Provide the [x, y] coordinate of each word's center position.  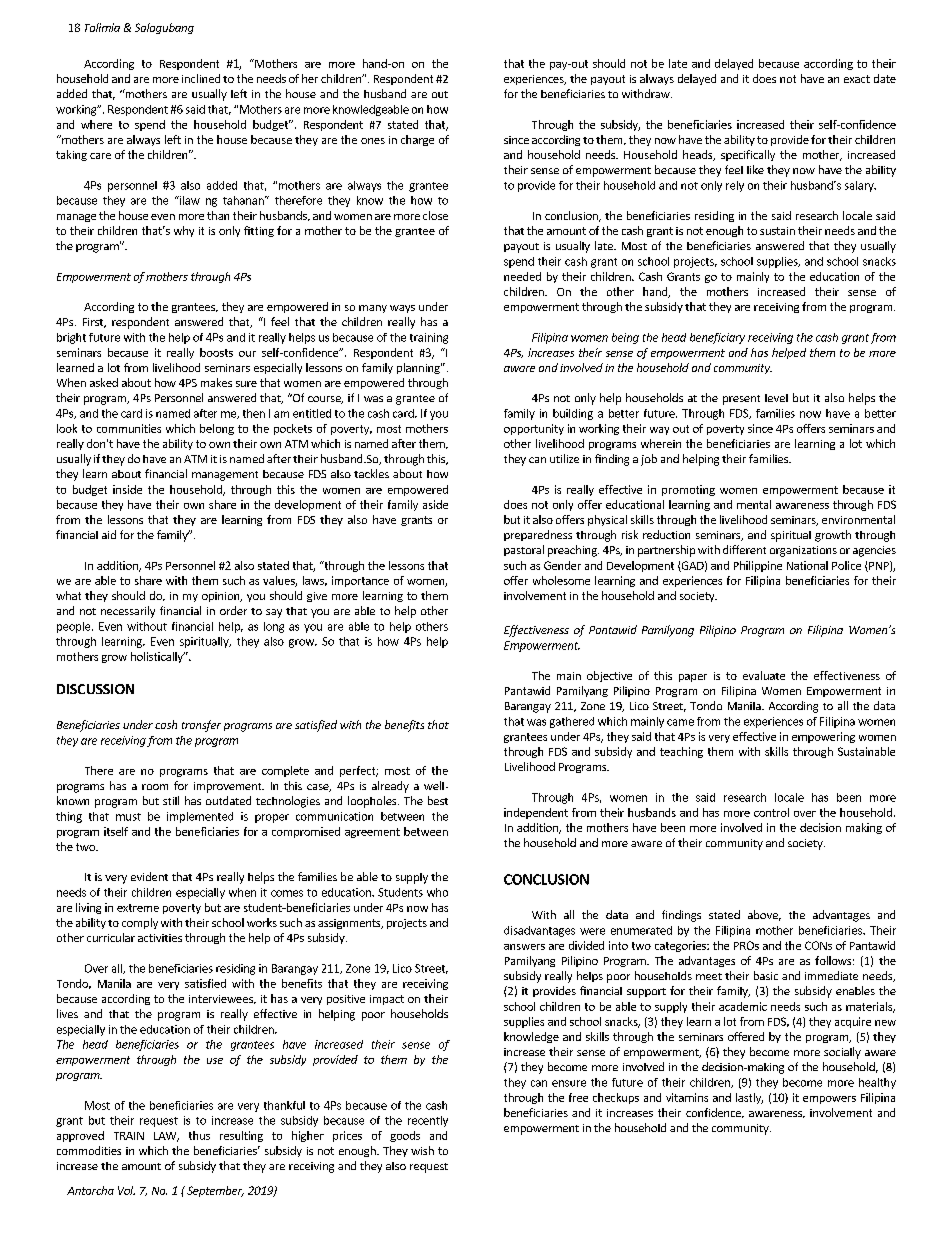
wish [422, 1150]
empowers [829, 1100]
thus [199, 1135]
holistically [158, 657]
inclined [201, 78]
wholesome [561, 580]
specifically [748, 155]
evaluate [764, 675]
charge [417, 140]
